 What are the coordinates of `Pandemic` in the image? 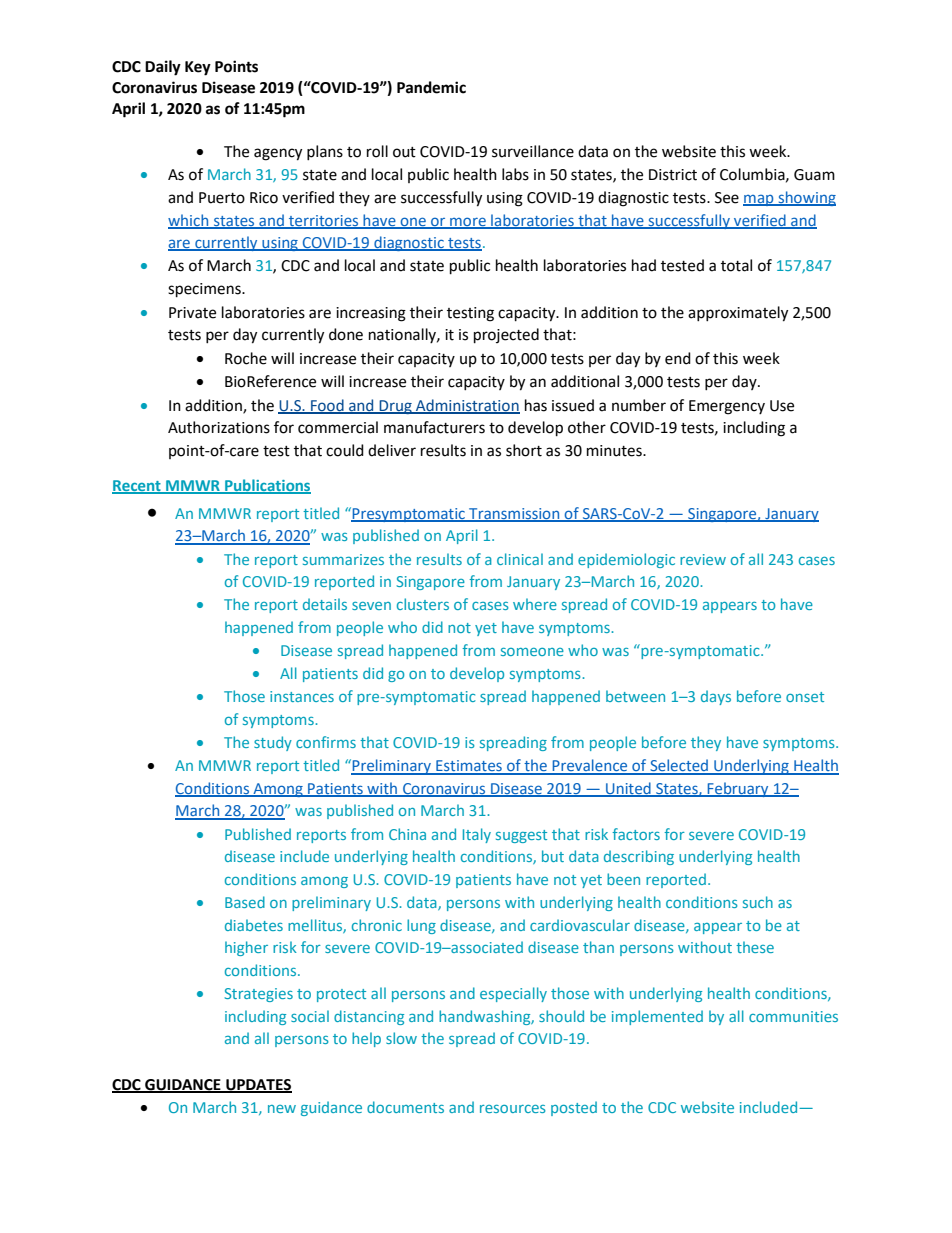 It's located at (431, 87).
